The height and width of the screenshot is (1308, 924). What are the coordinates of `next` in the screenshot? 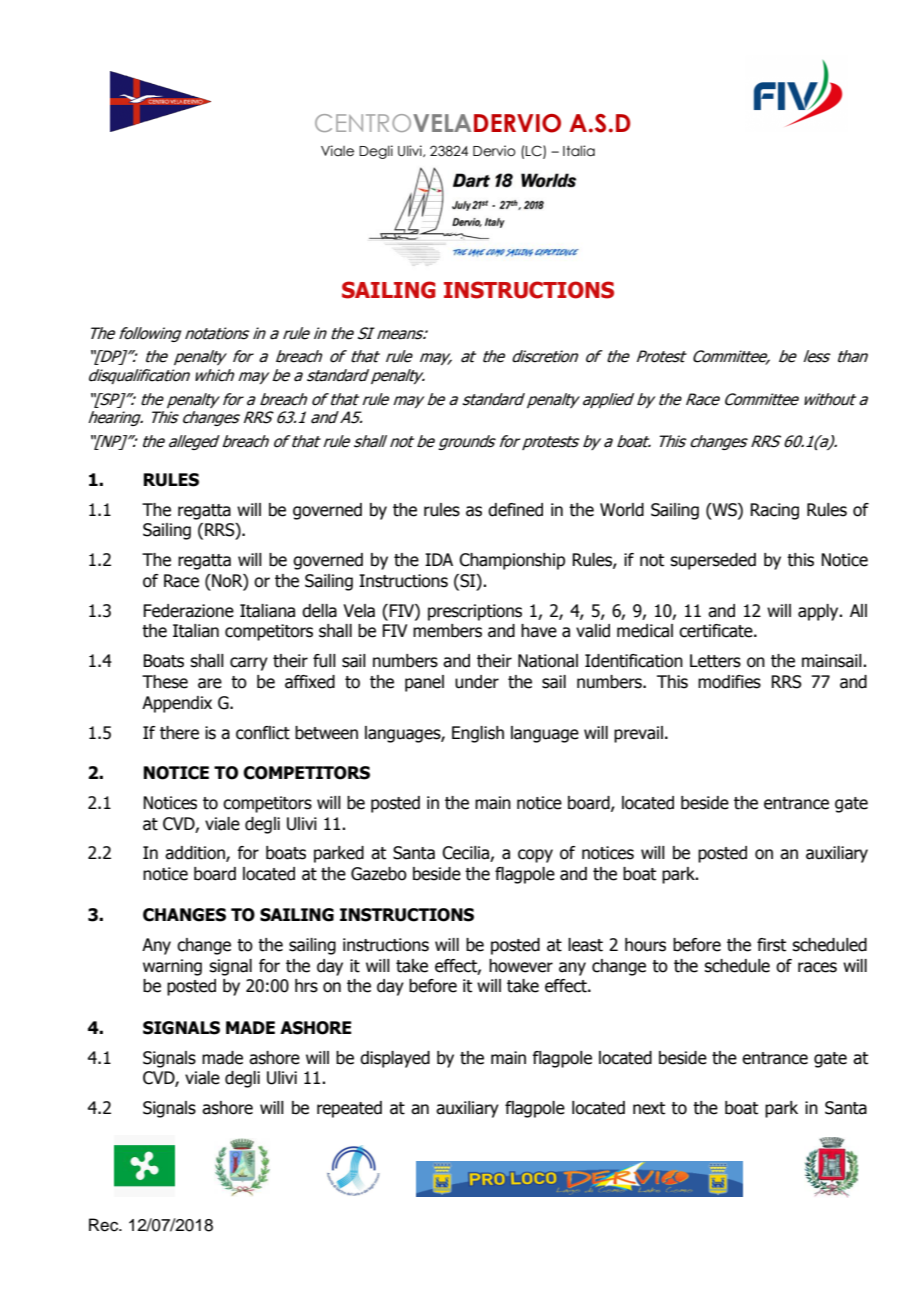 It's located at (649, 1108).
